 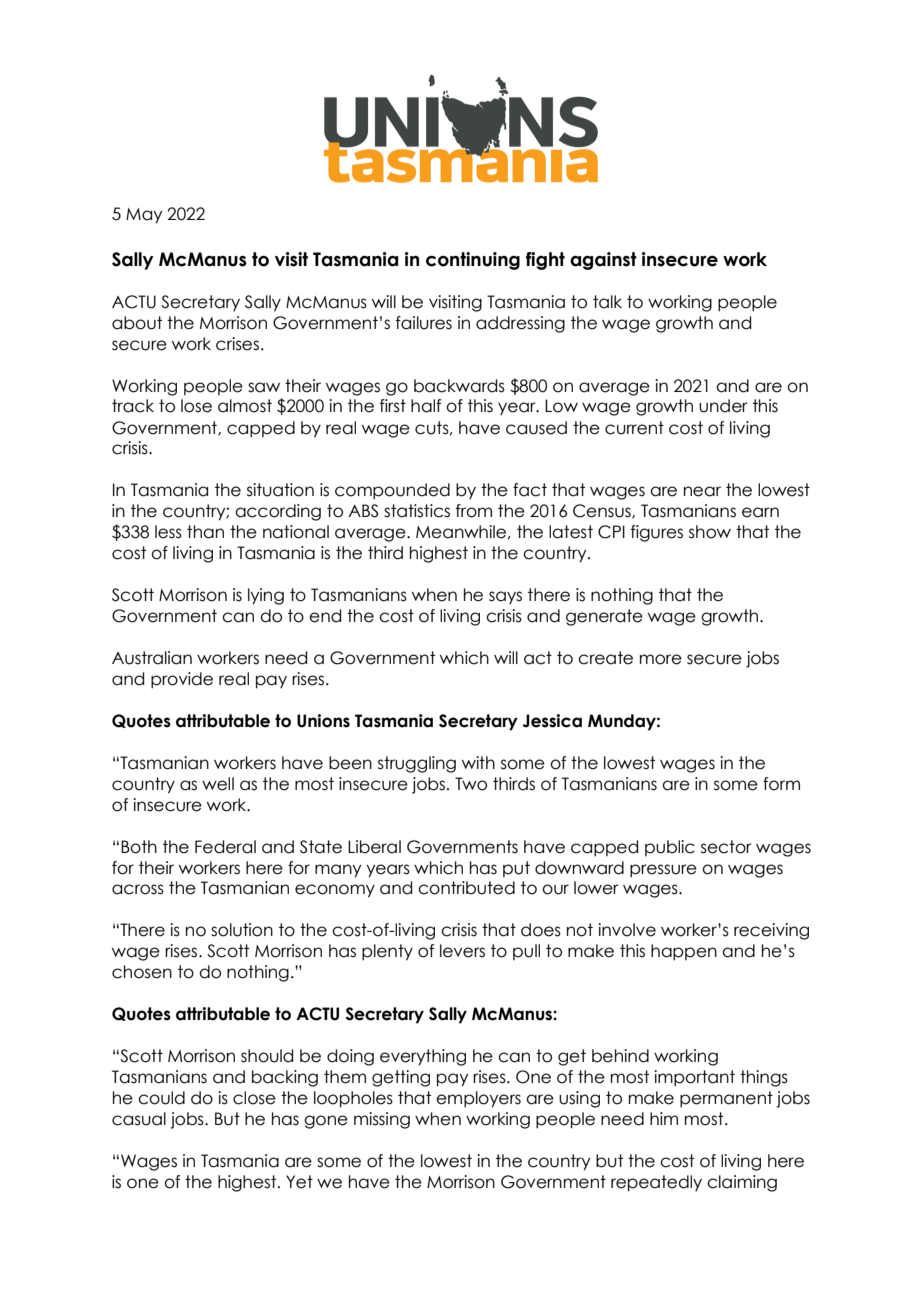 I want to click on levers, so click(x=462, y=951).
